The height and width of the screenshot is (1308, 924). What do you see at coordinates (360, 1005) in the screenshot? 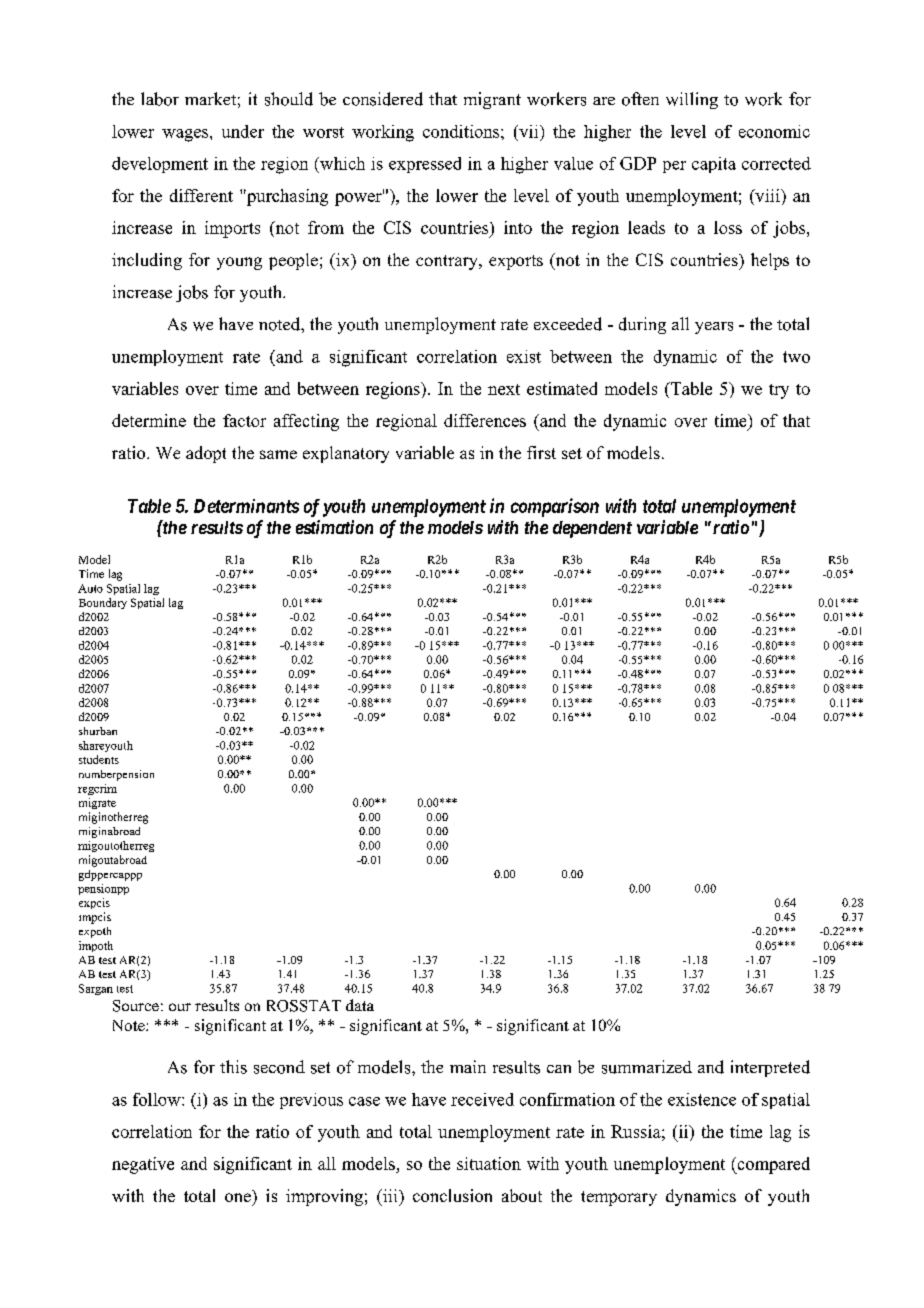
I see `data` at bounding box center [360, 1005].
